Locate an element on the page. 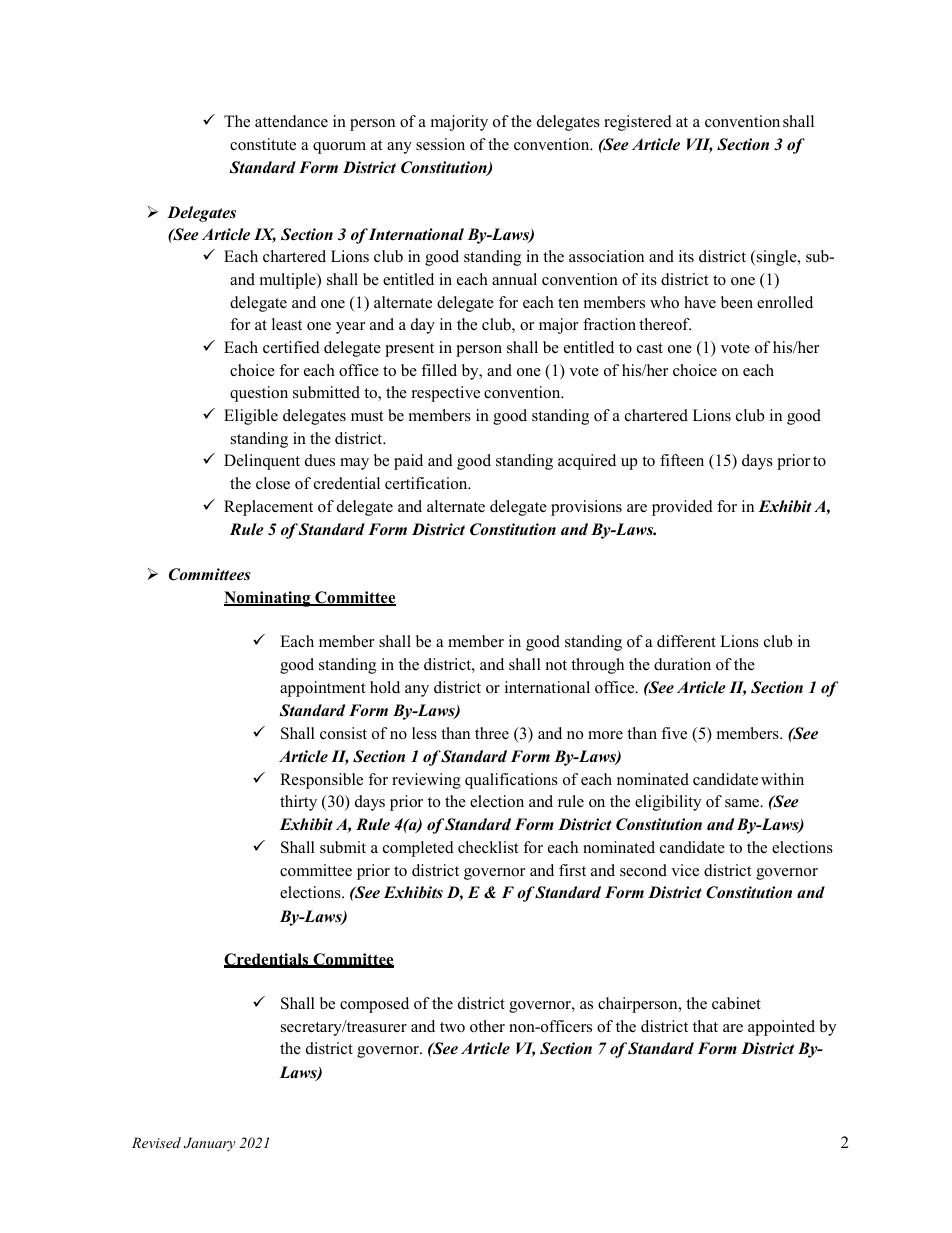 This image has width=952, height=1233. thirty is located at coordinates (298, 803).
